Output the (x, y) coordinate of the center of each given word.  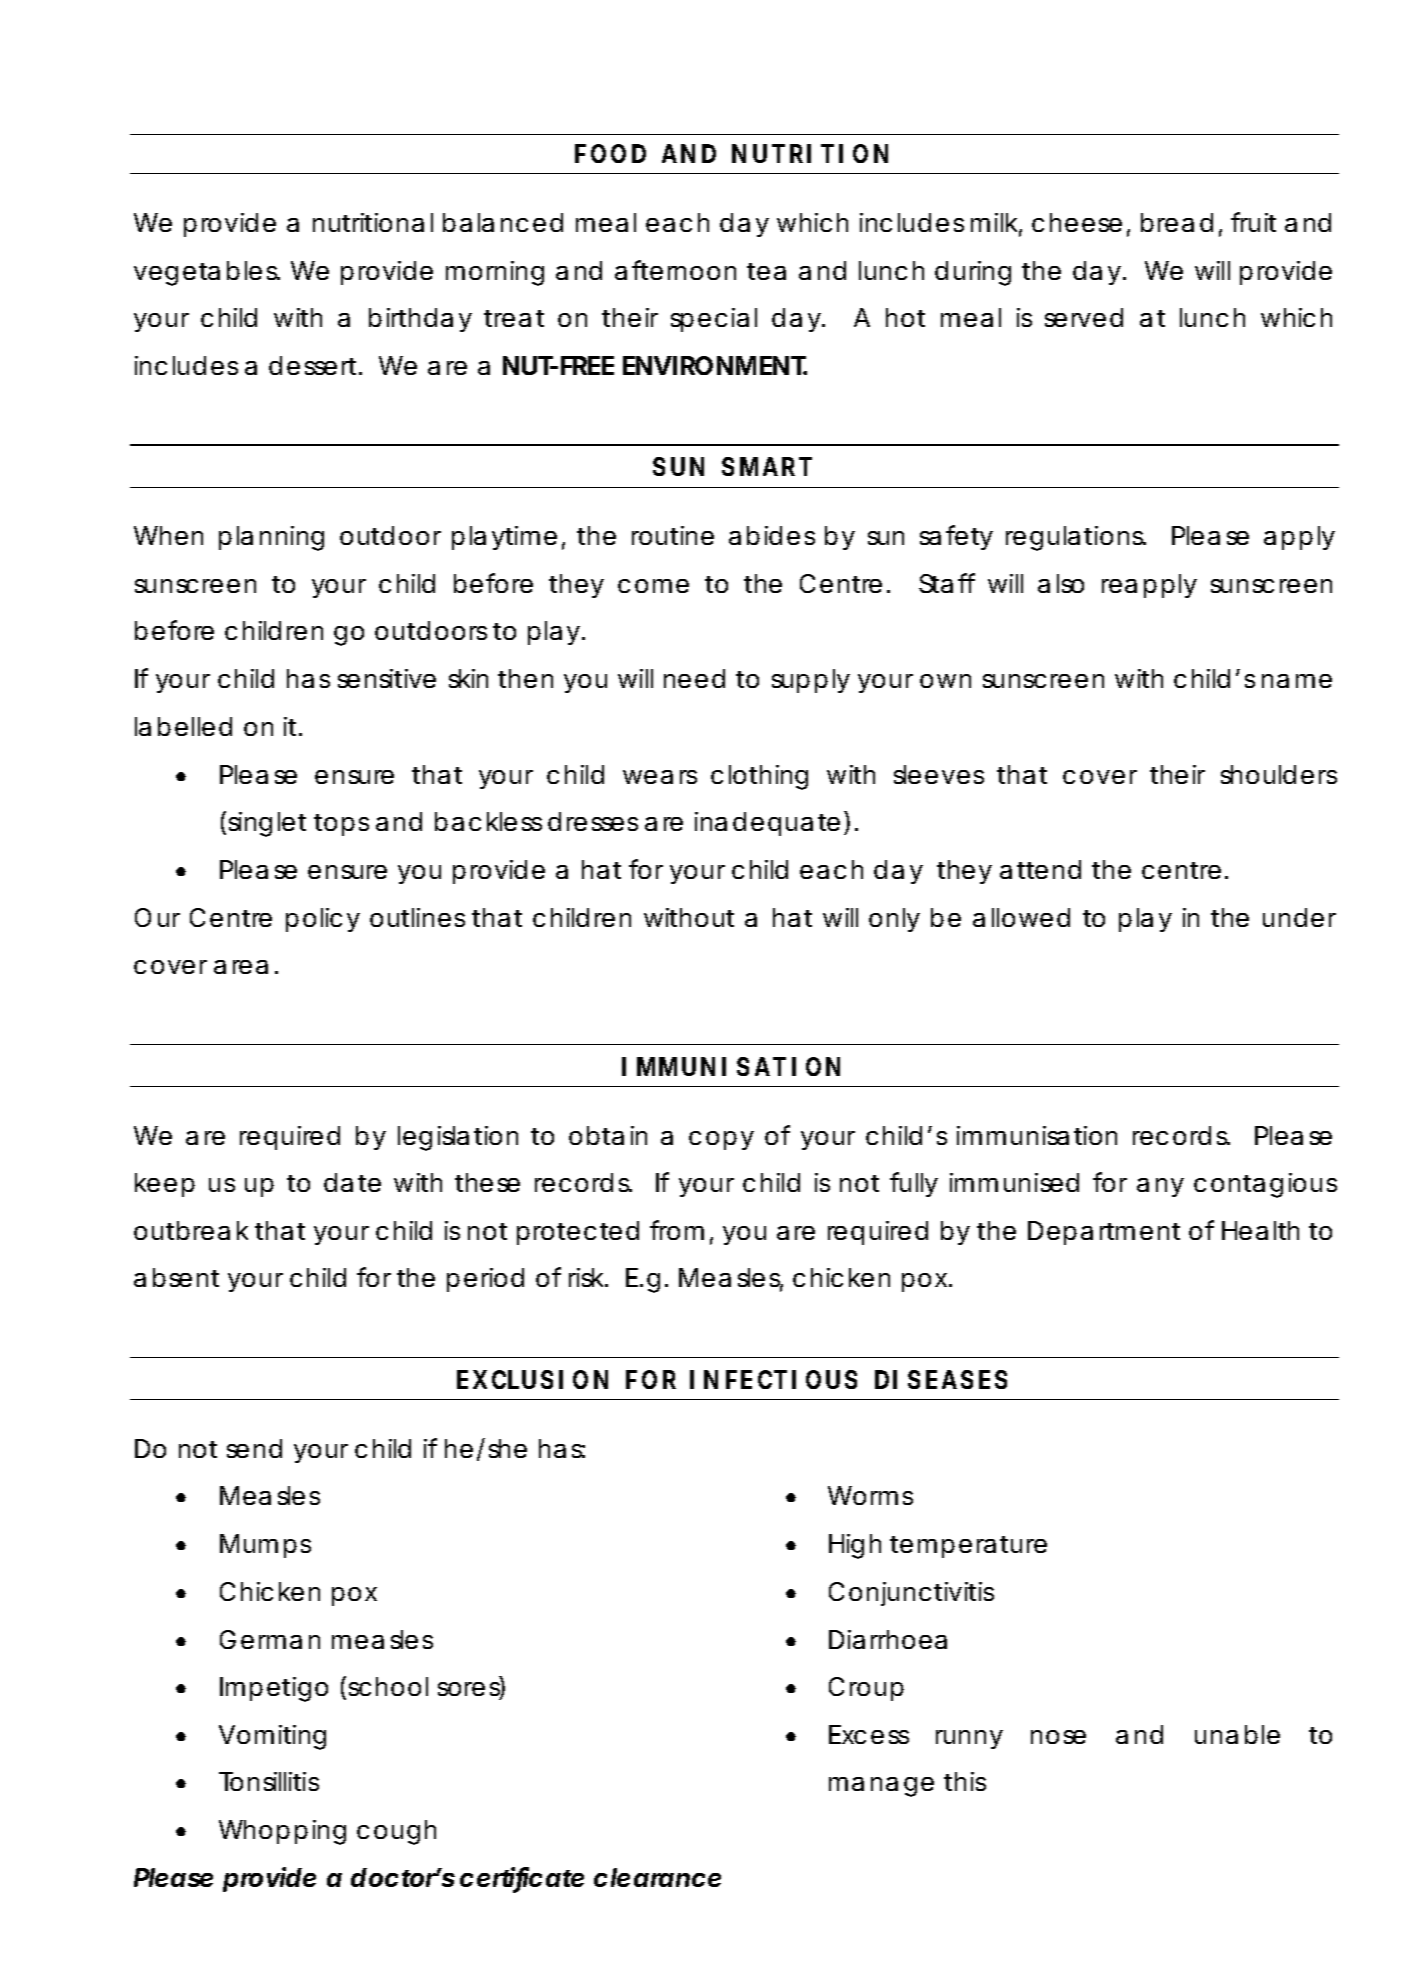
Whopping (282, 1832)
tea (766, 271)
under (1299, 917)
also (1061, 583)
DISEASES (941, 1379)
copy (721, 1140)
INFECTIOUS (773, 1379)
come (653, 586)
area (241, 967)
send (254, 1448)
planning (271, 538)
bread (1177, 222)
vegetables (206, 273)
